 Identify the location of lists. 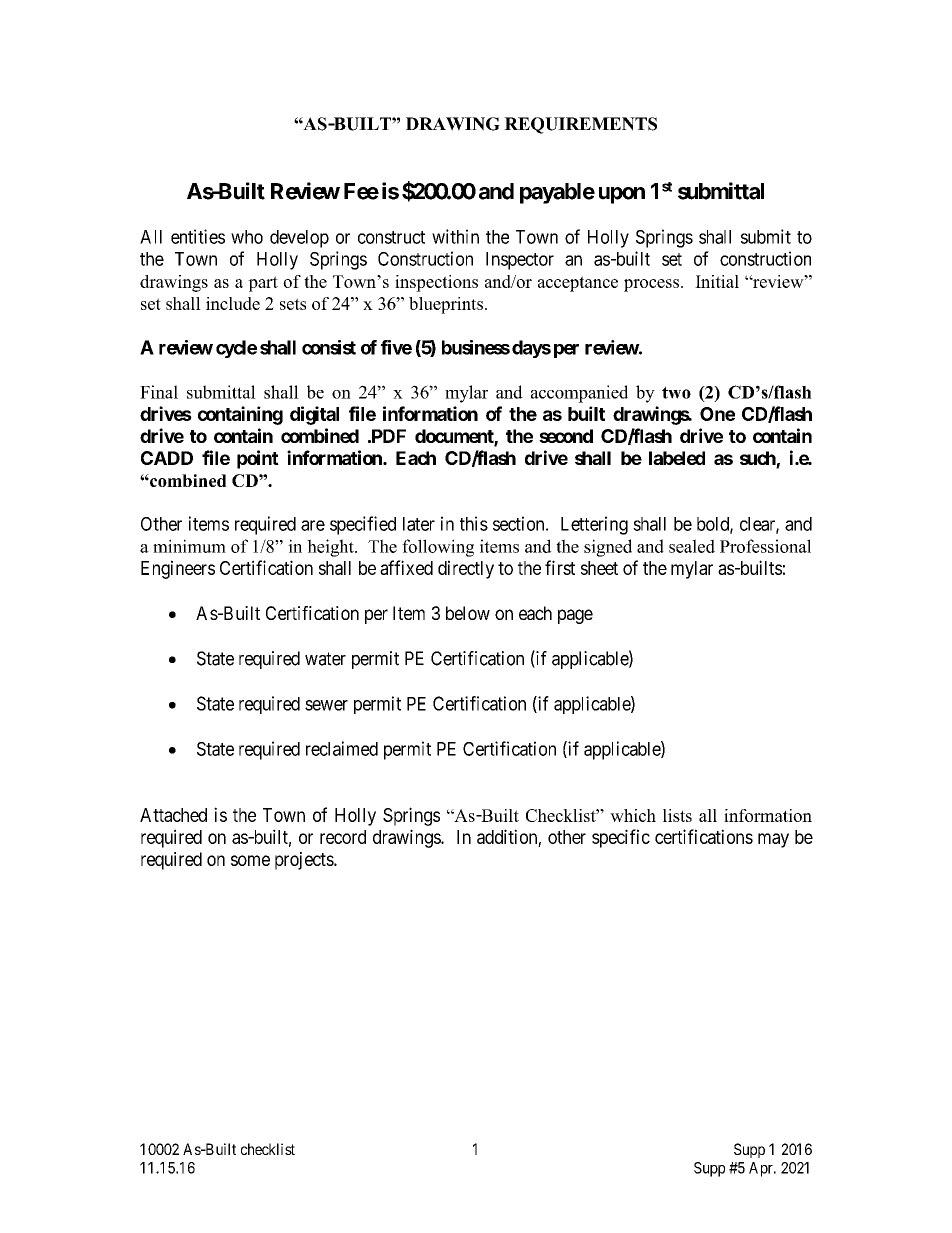
(677, 815).
